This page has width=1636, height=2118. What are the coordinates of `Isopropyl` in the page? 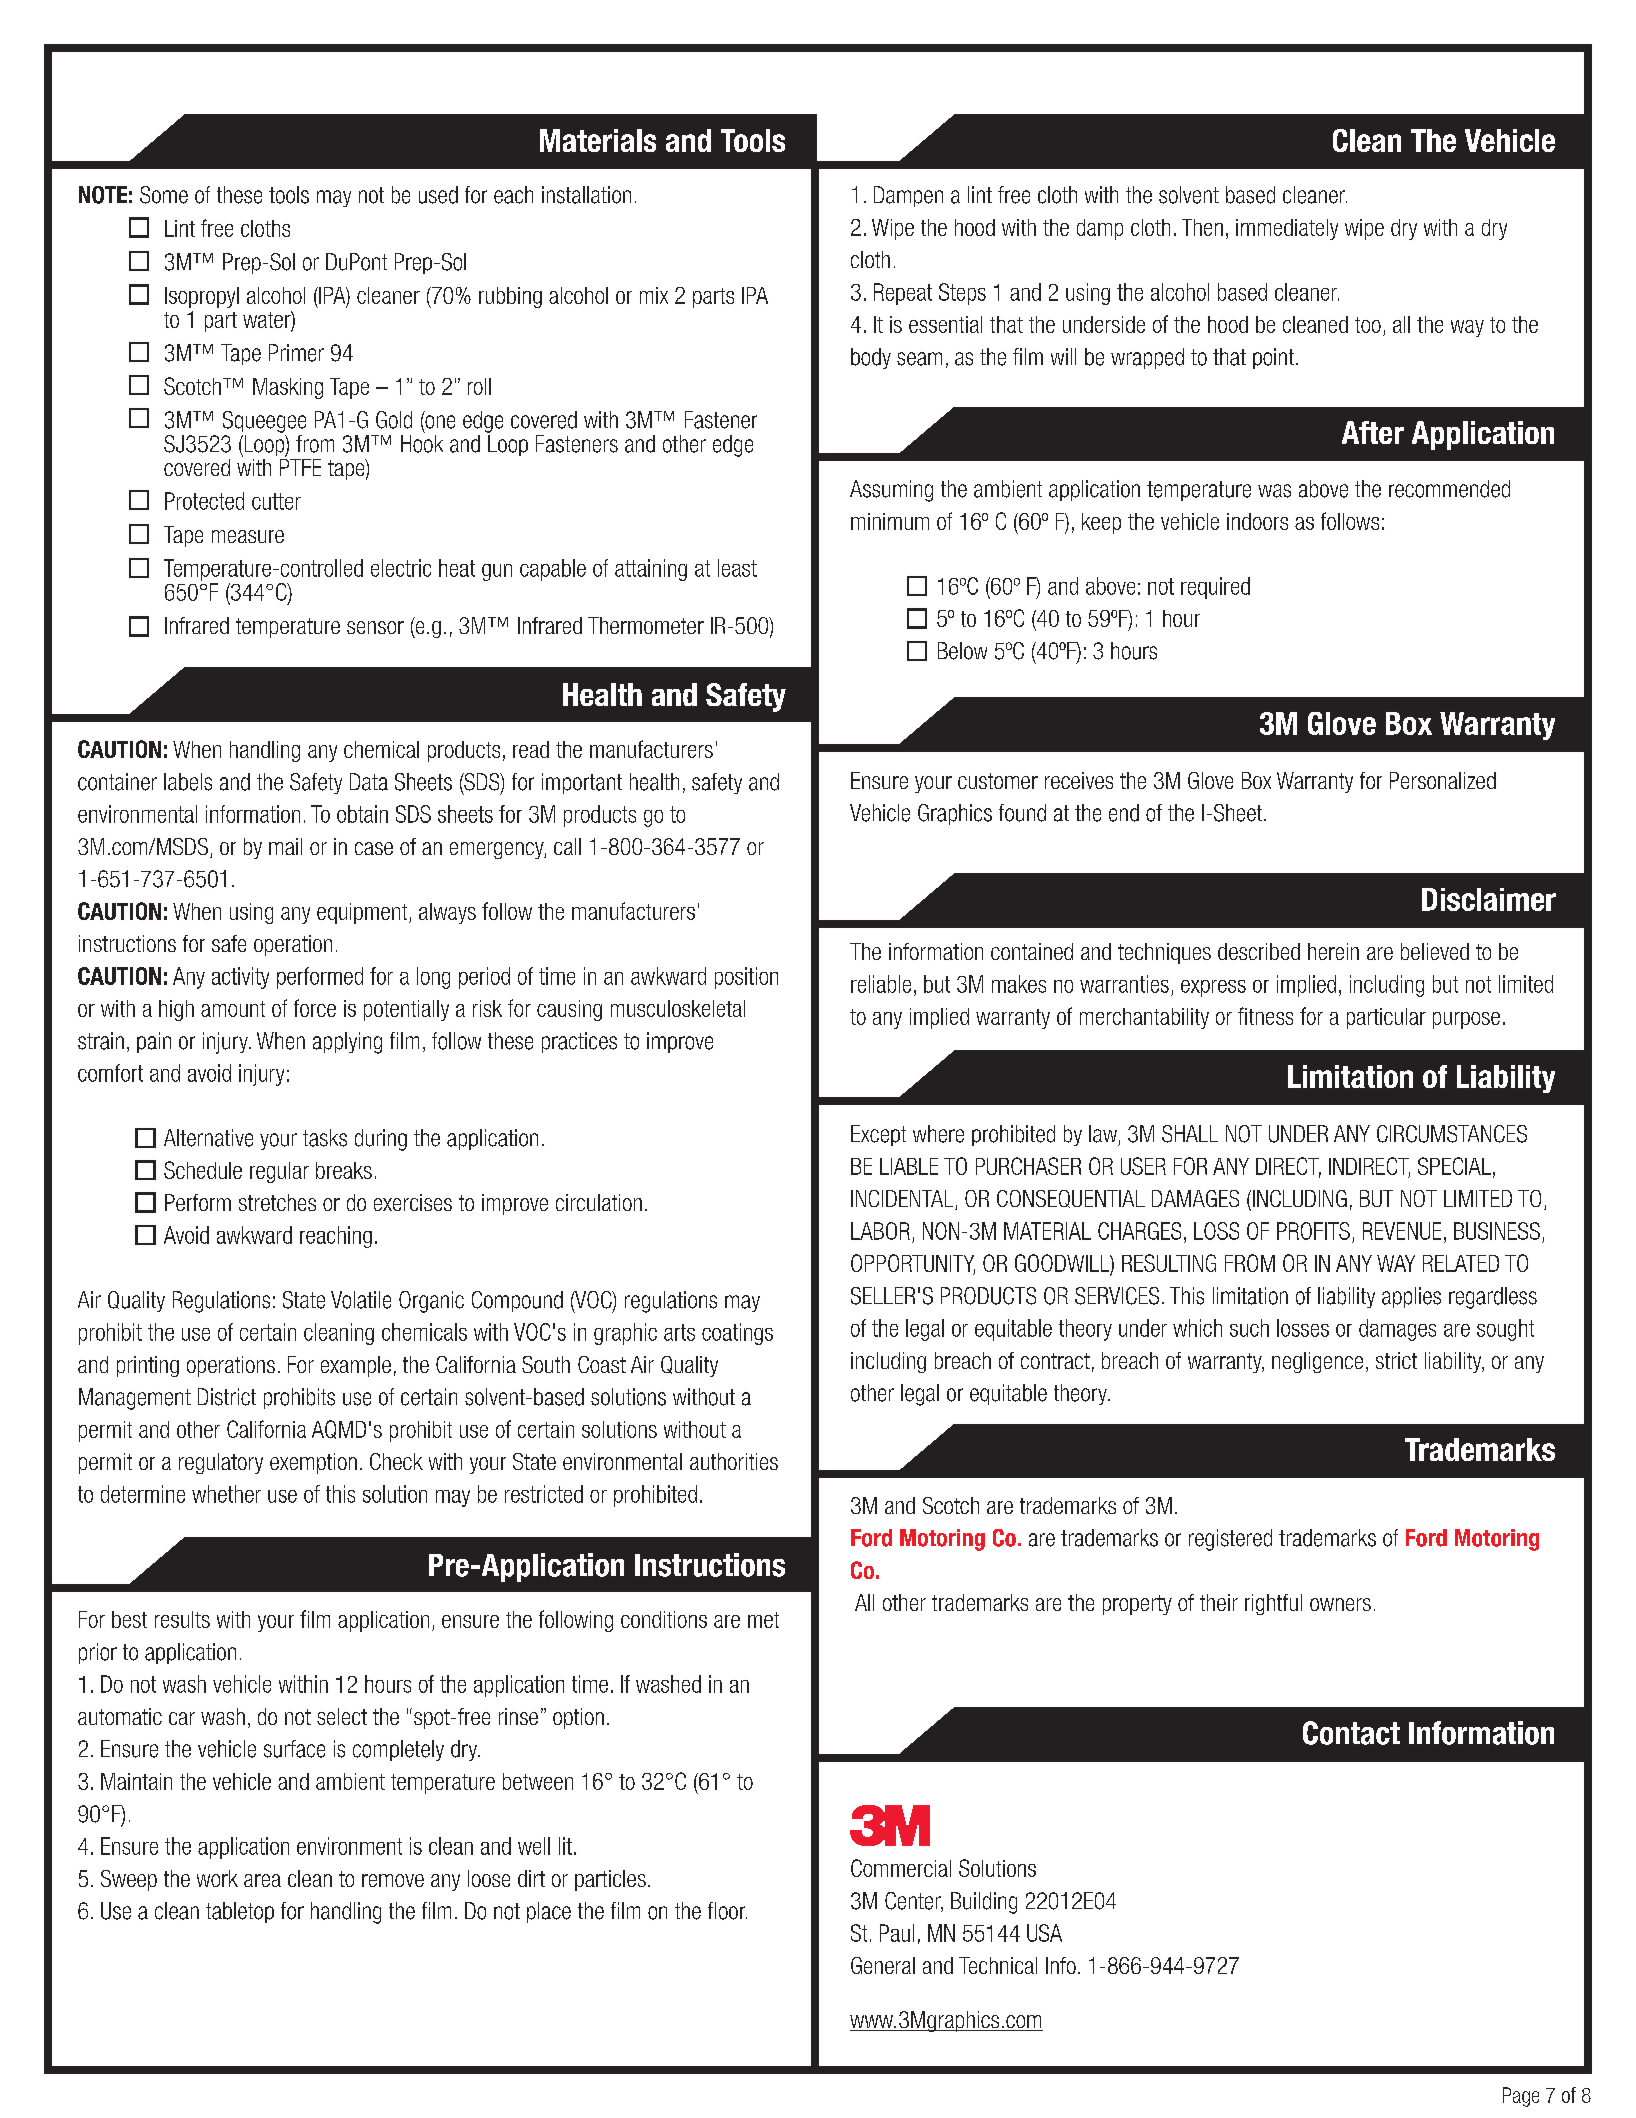 It's located at (202, 297).
